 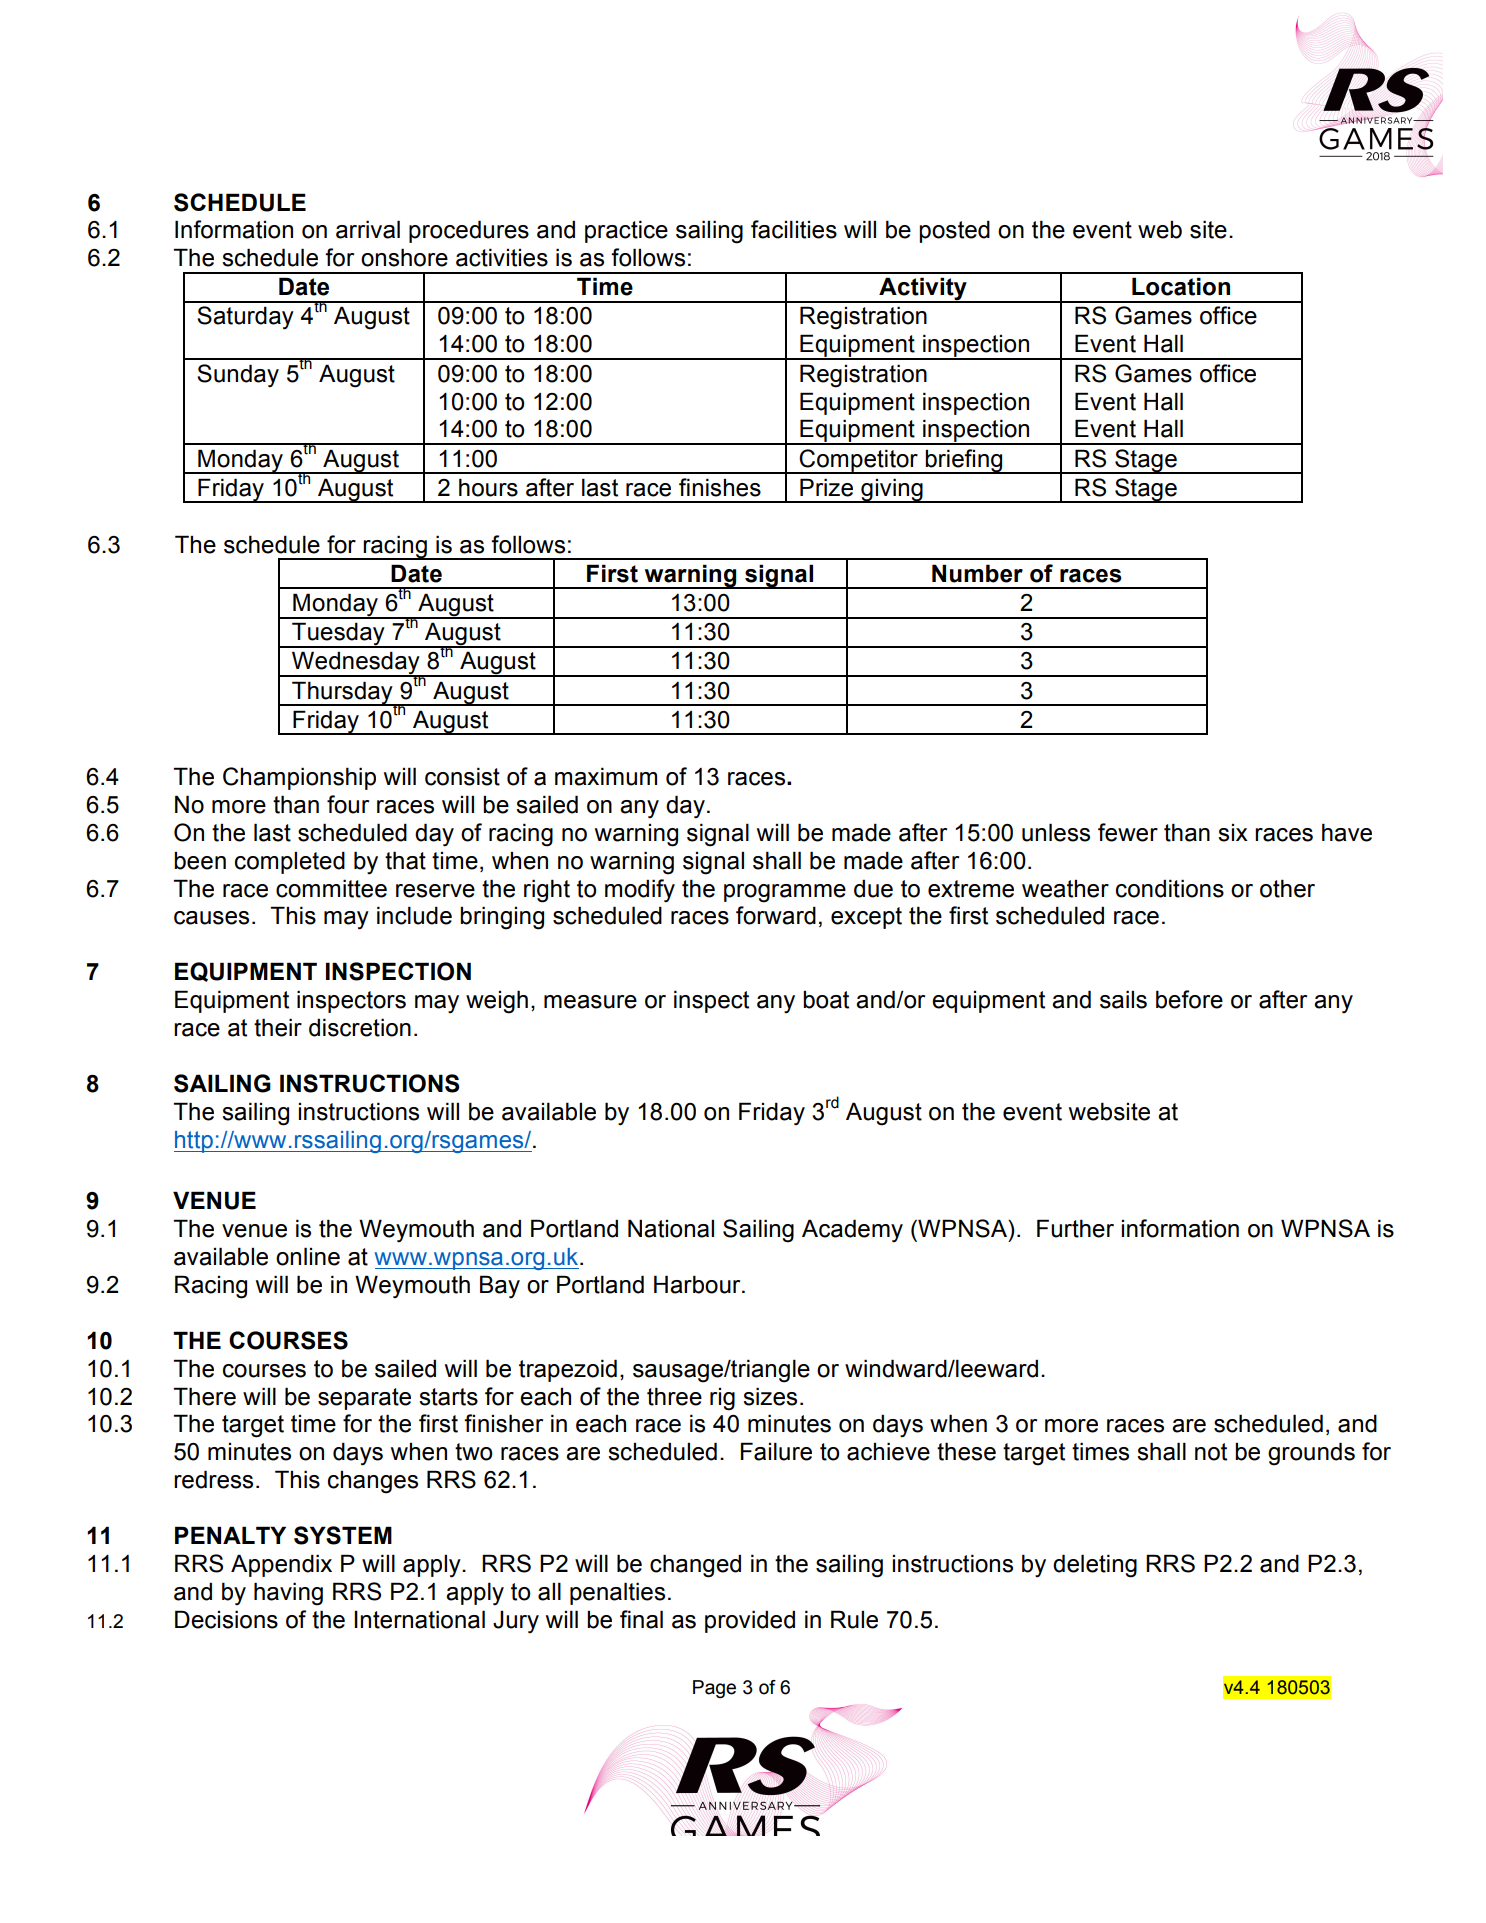 What do you see at coordinates (794, 229) in the image?
I see `facilities` at bounding box center [794, 229].
